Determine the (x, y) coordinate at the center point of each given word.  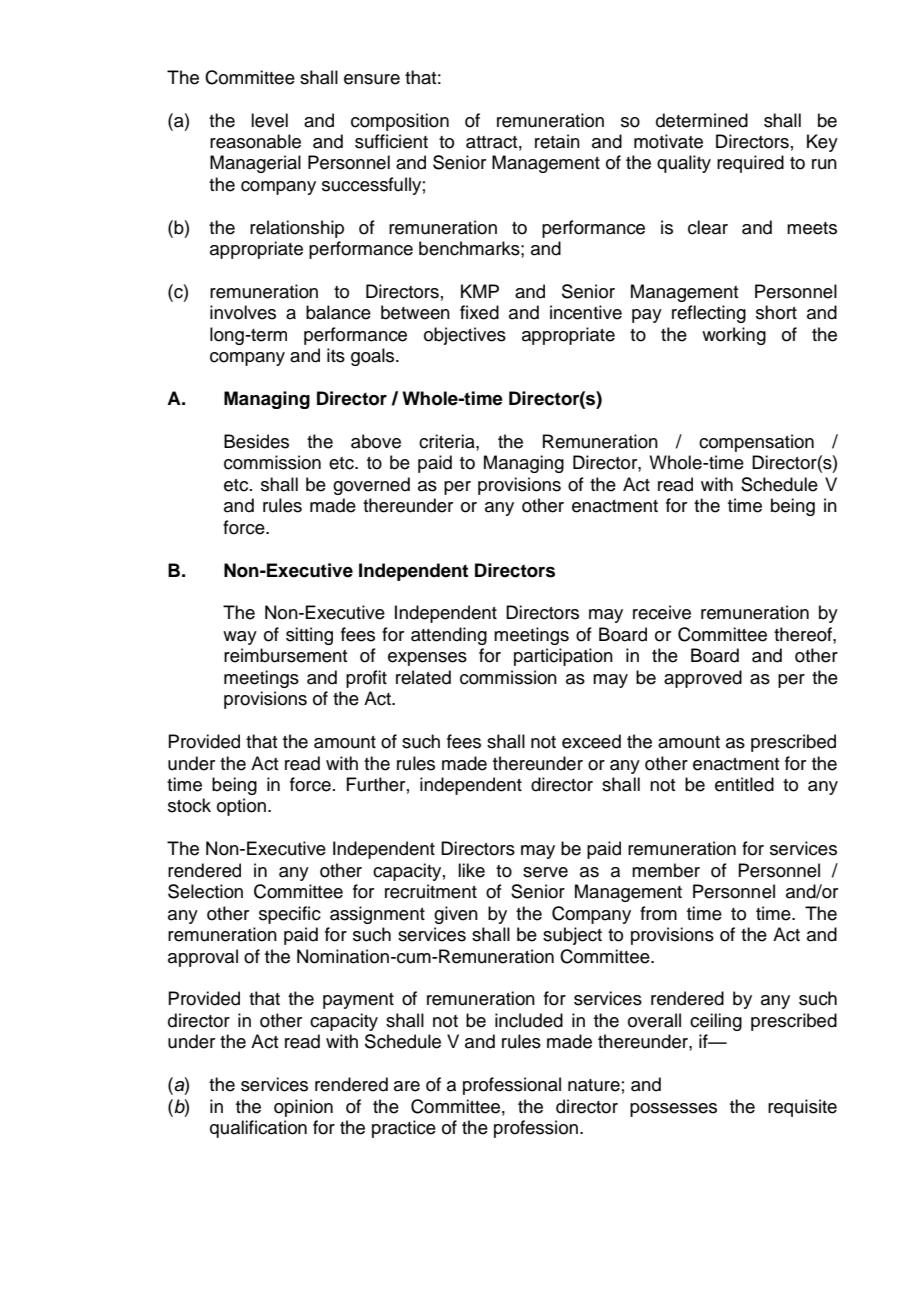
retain (557, 141)
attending (449, 636)
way (240, 638)
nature (594, 1085)
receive (662, 612)
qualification (258, 1129)
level (269, 120)
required (750, 164)
